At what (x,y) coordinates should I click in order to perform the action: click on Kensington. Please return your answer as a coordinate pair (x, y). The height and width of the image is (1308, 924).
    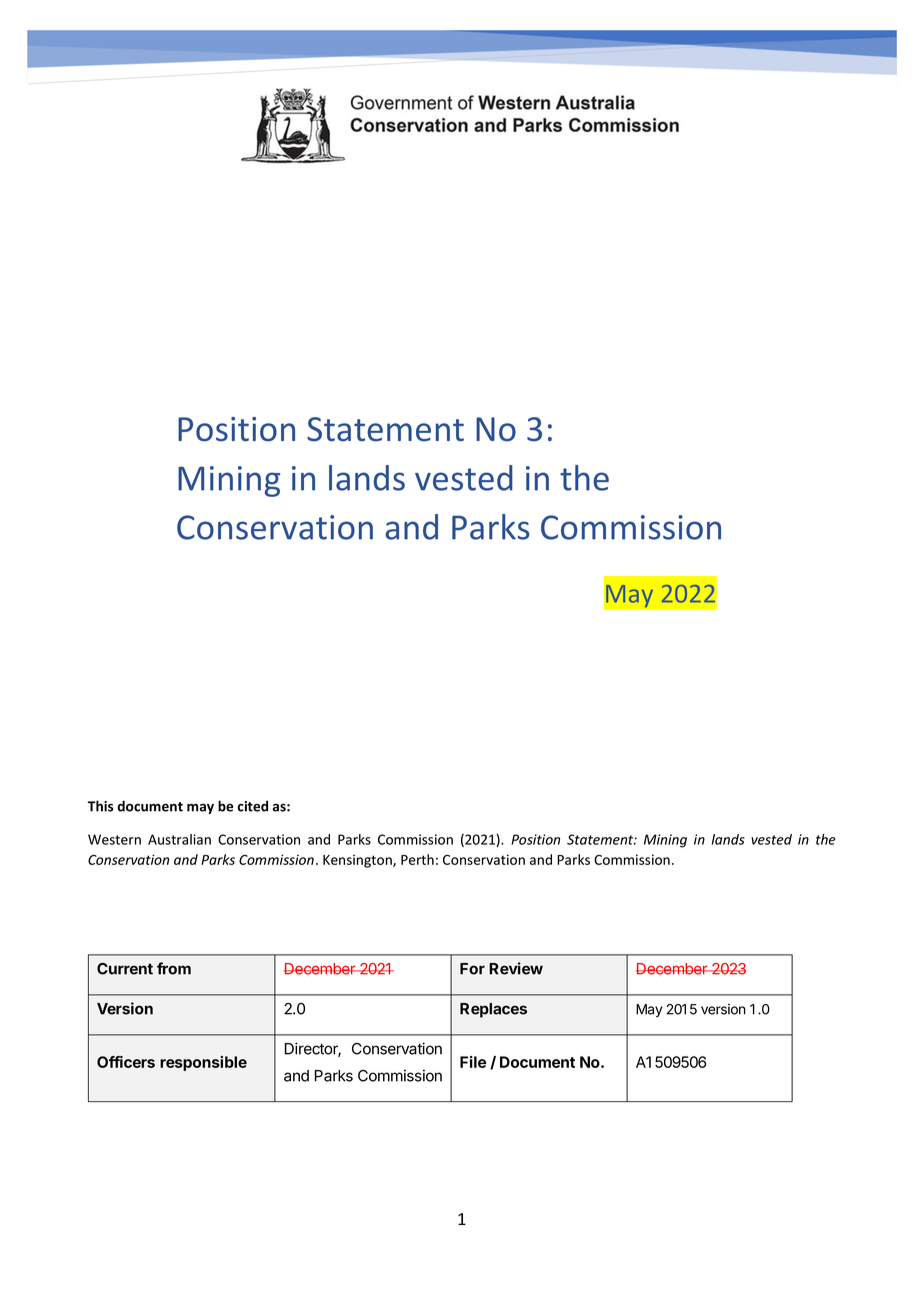
    Looking at the image, I should click on (358, 861).
